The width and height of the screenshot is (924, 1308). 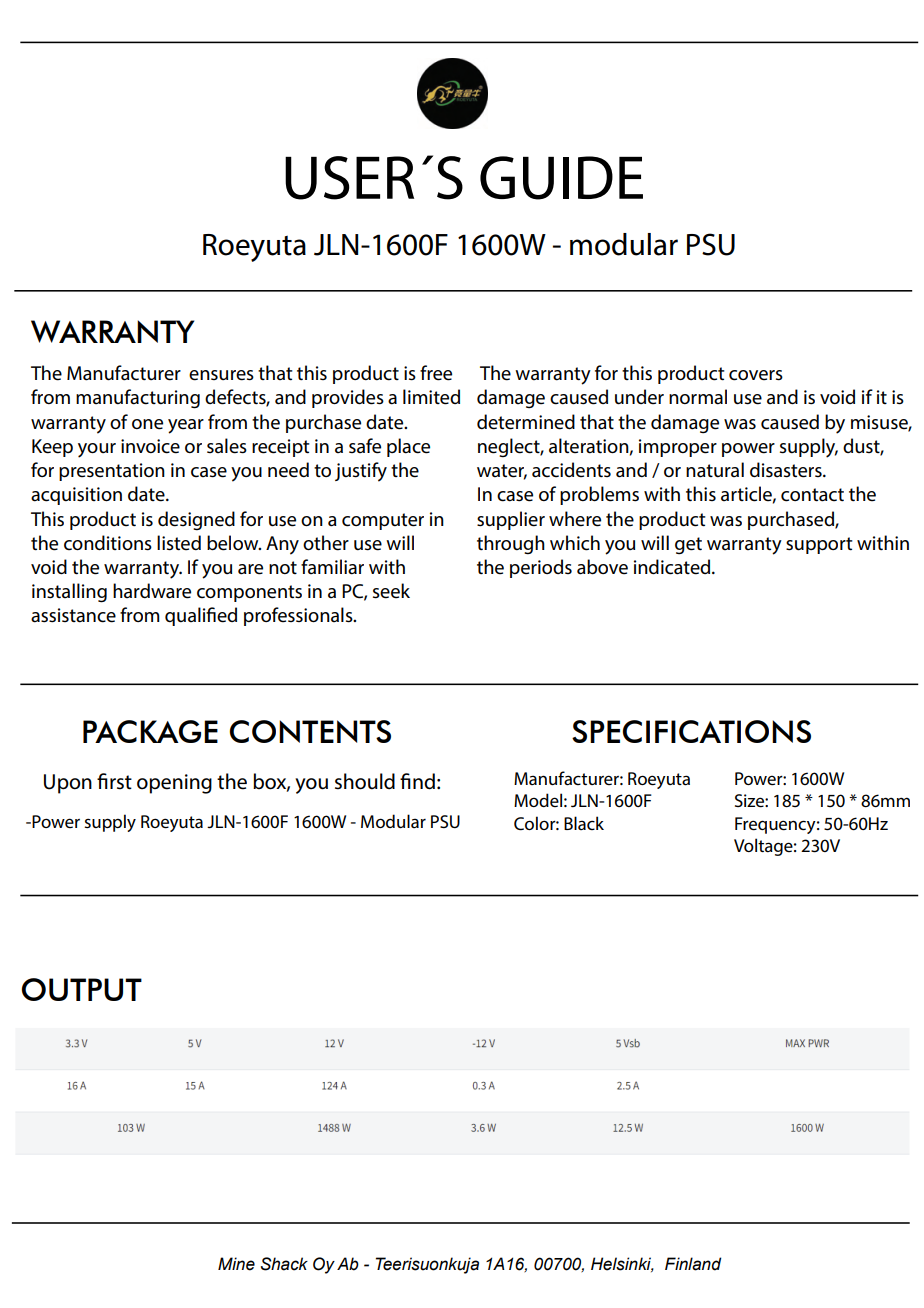 What do you see at coordinates (673, 567) in the screenshot?
I see `indicated` at bounding box center [673, 567].
